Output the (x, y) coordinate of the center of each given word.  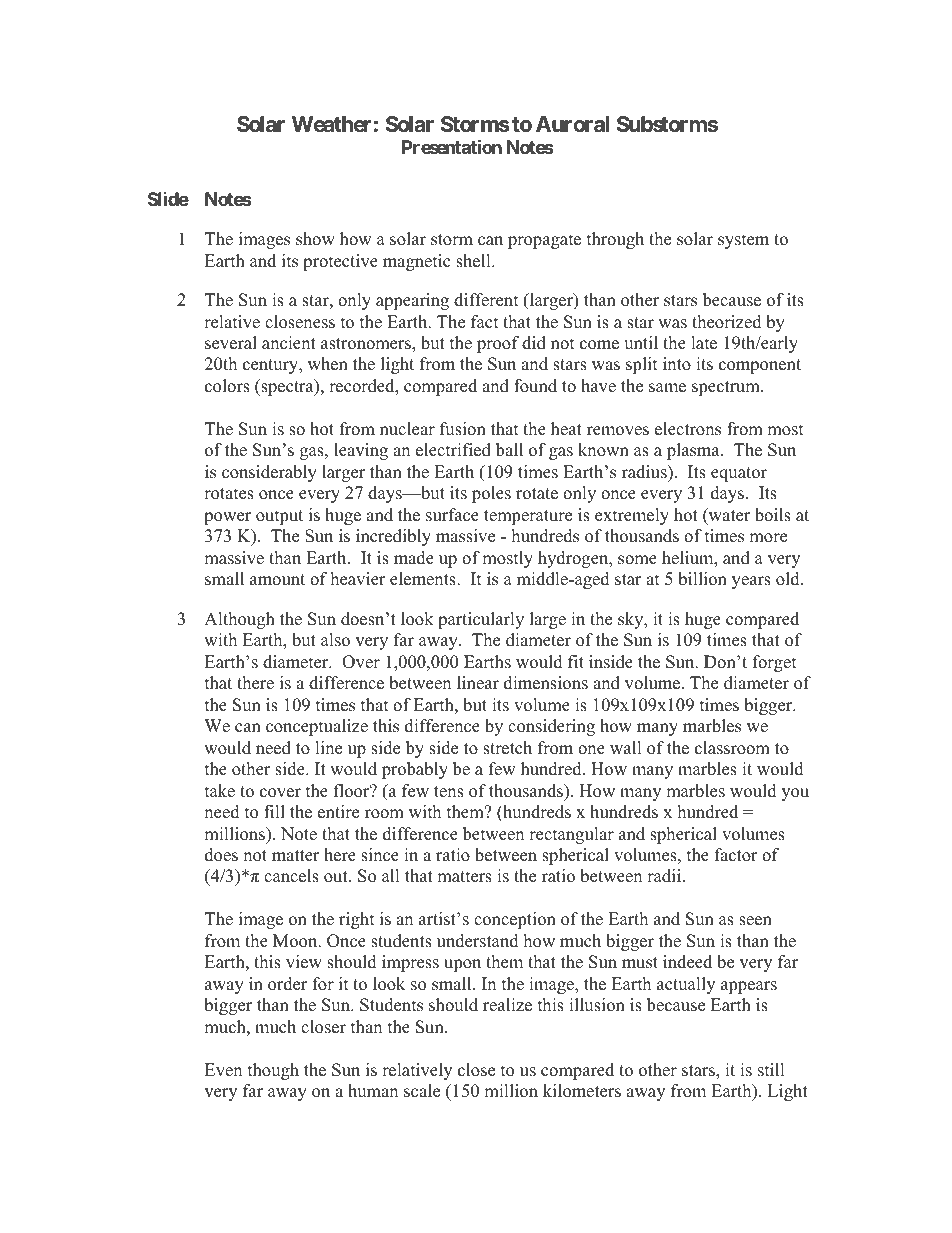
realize (507, 1005)
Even (223, 1070)
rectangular (571, 835)
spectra (287, 387)
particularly (481, 620)
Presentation (452, 146)
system (743, 241)
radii (665, 876)
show (315, 239)
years (751, 582)
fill (274, 811)
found (535, 386)
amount (277, 580)
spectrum (727, 388)
